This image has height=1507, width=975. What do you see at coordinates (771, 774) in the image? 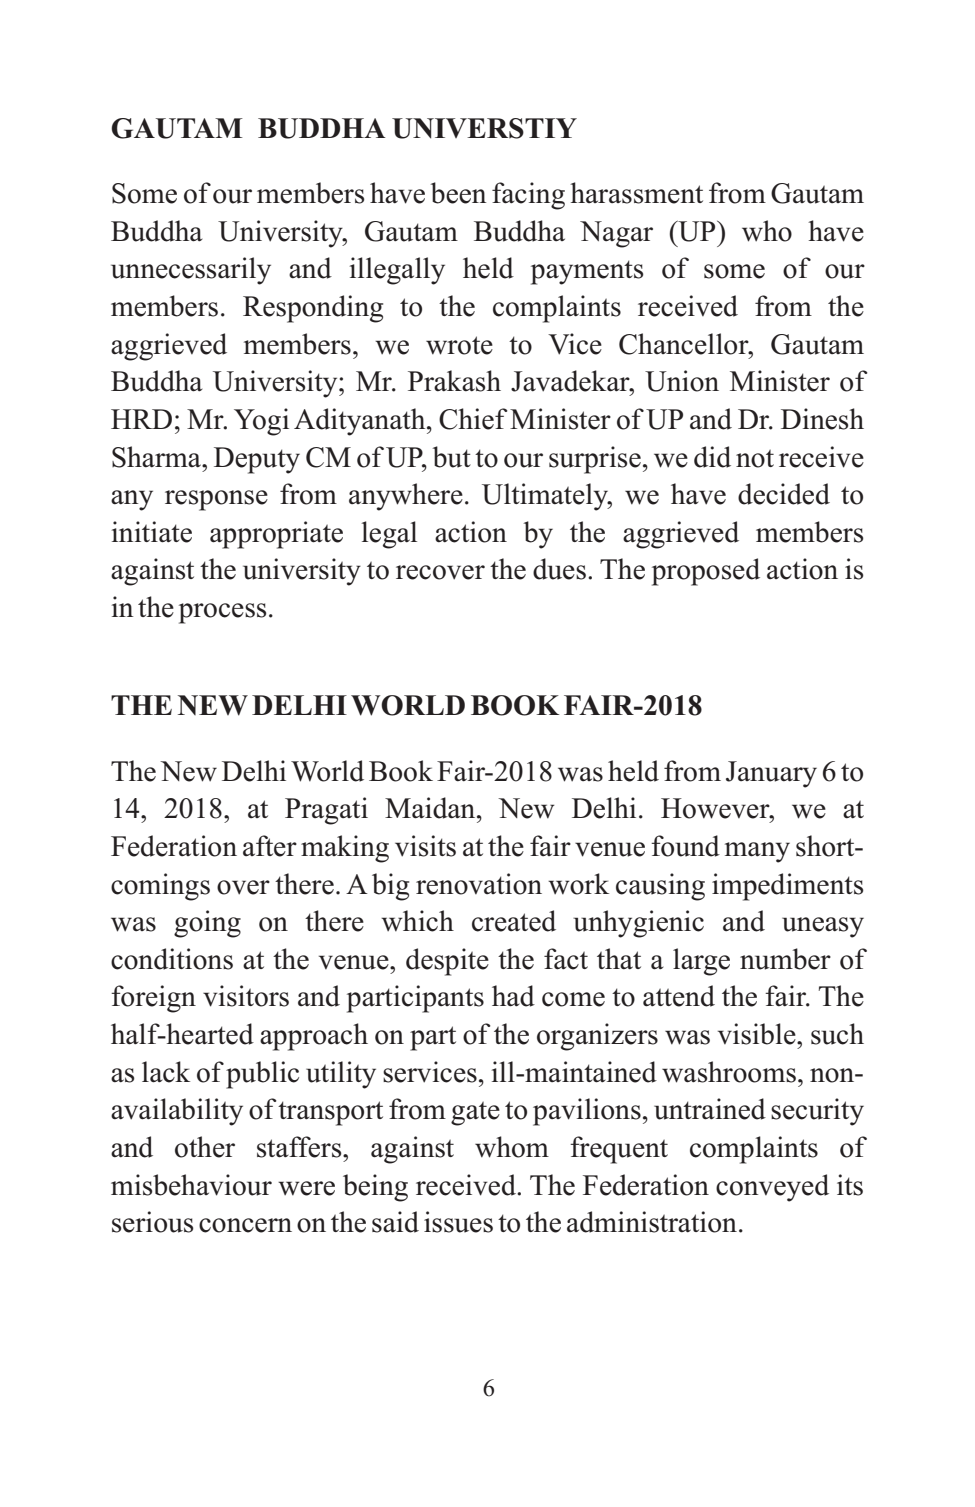
I see `January` at bounding box center [771, 774].
